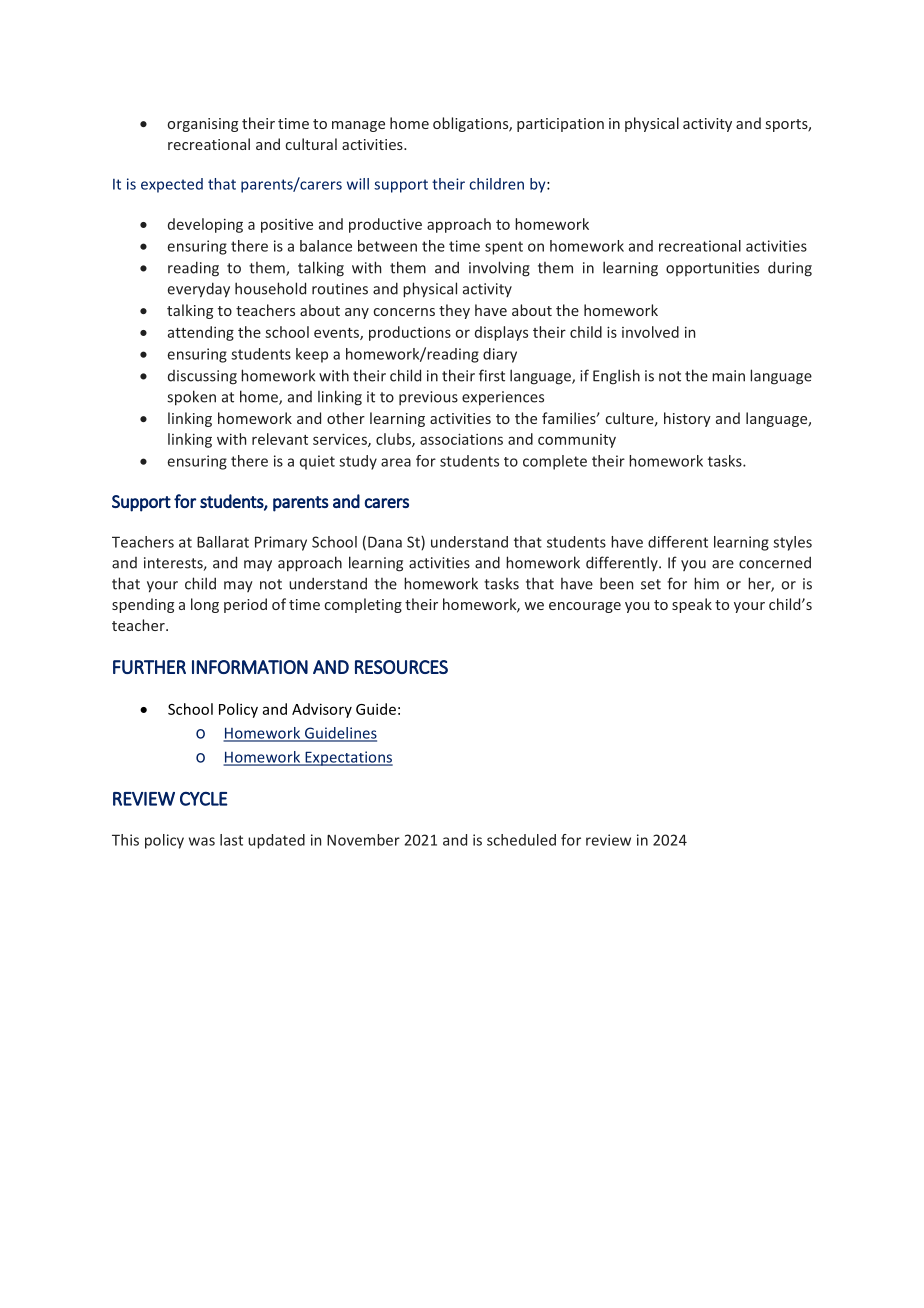  I want to click on main, so click(728, 376).
